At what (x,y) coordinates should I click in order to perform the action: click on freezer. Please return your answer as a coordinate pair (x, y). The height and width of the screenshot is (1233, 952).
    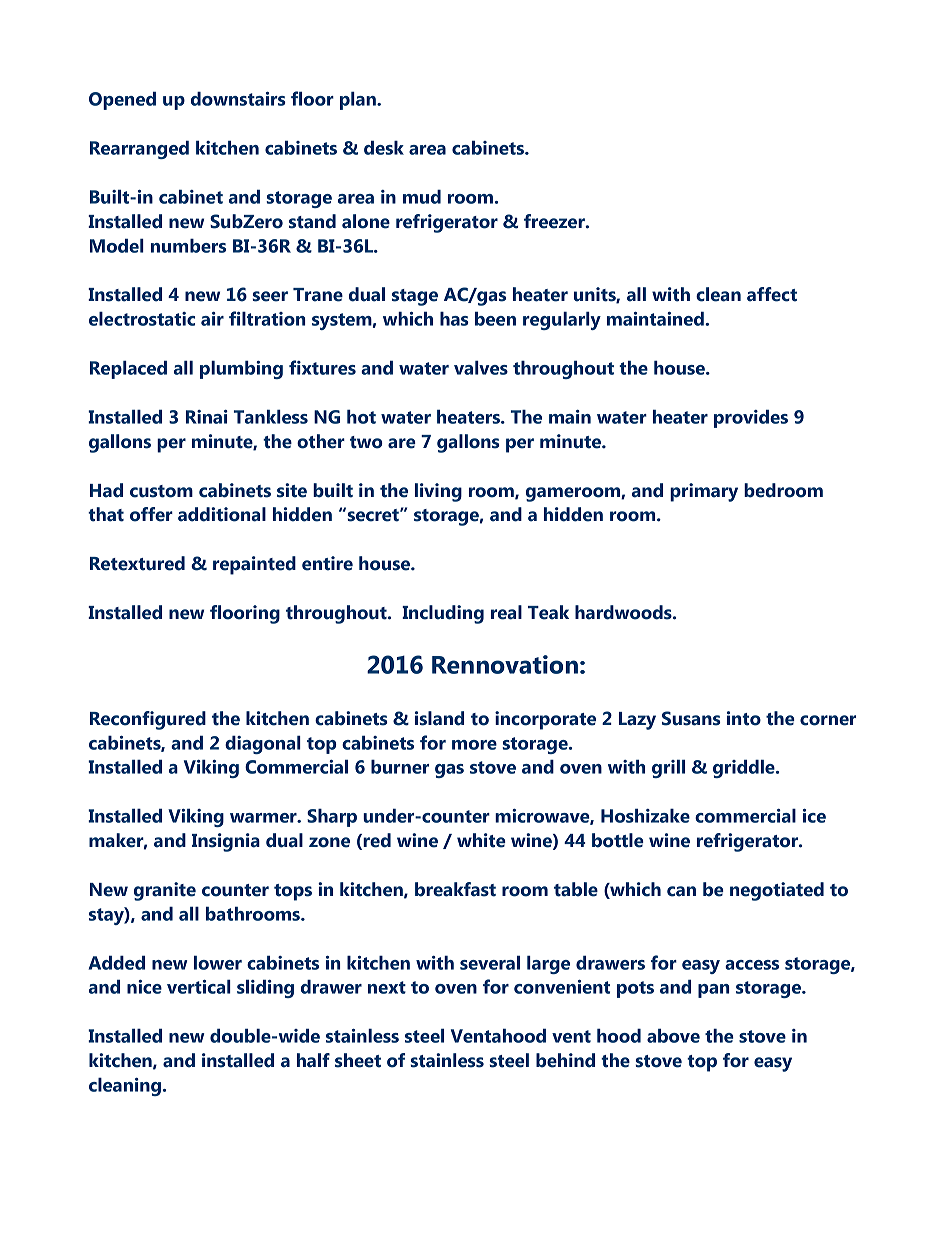
    Looking at the image, I should click on (555, 221).
